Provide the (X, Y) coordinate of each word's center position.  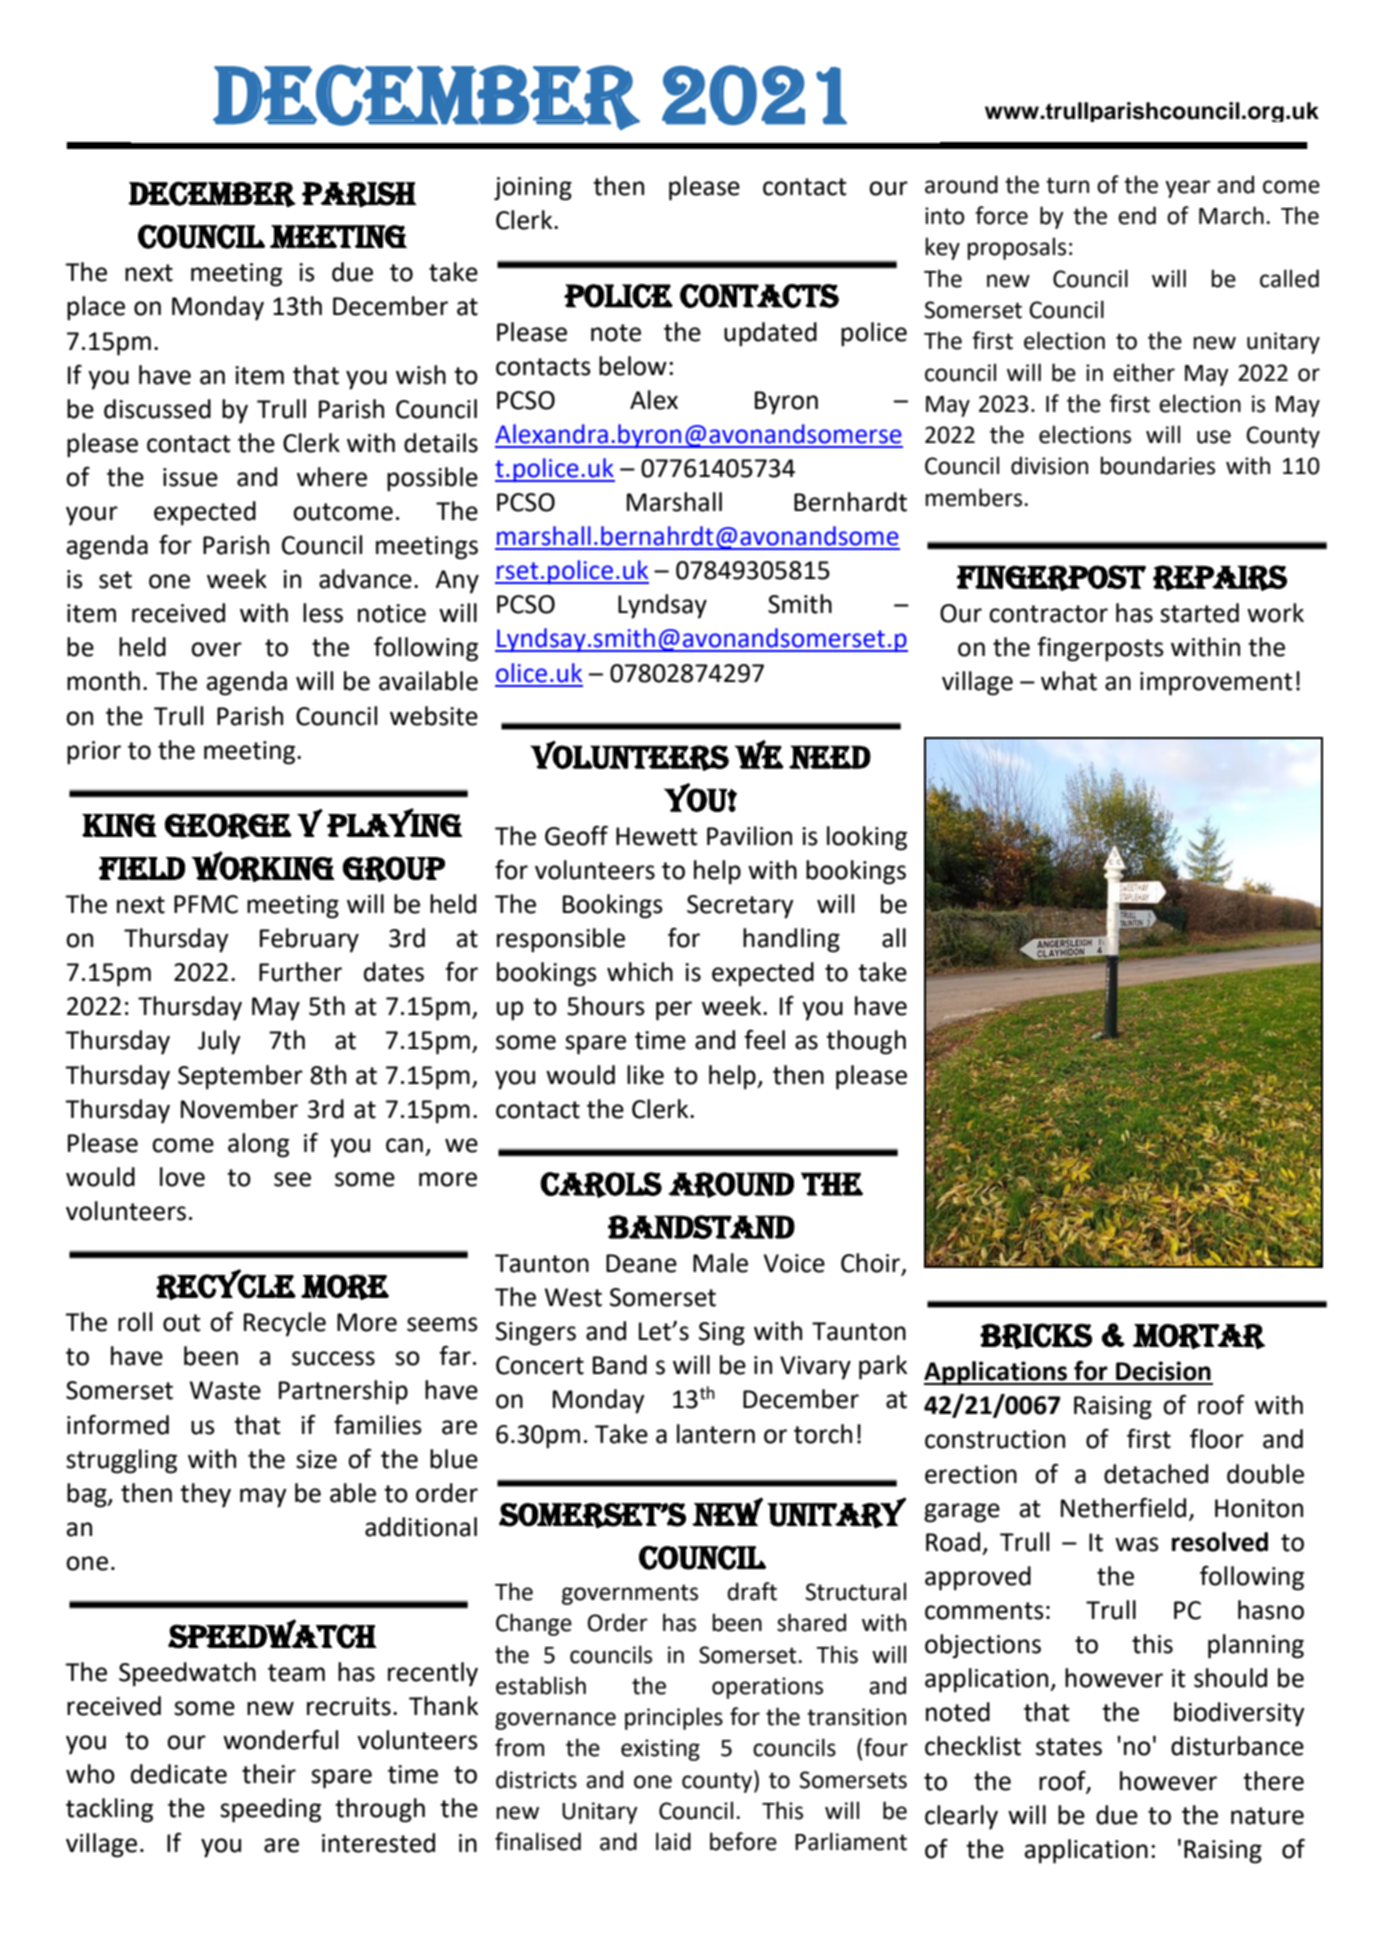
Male (720, 1263)
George (228, 826)
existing (660, 1750)
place (96, 308)
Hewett (657, 836)
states (1069, 1747)
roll (135, 1322)
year (1188, 189)
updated (770, 334)
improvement (1216, 684)
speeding (270, 1810)
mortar (1199, 1336)
